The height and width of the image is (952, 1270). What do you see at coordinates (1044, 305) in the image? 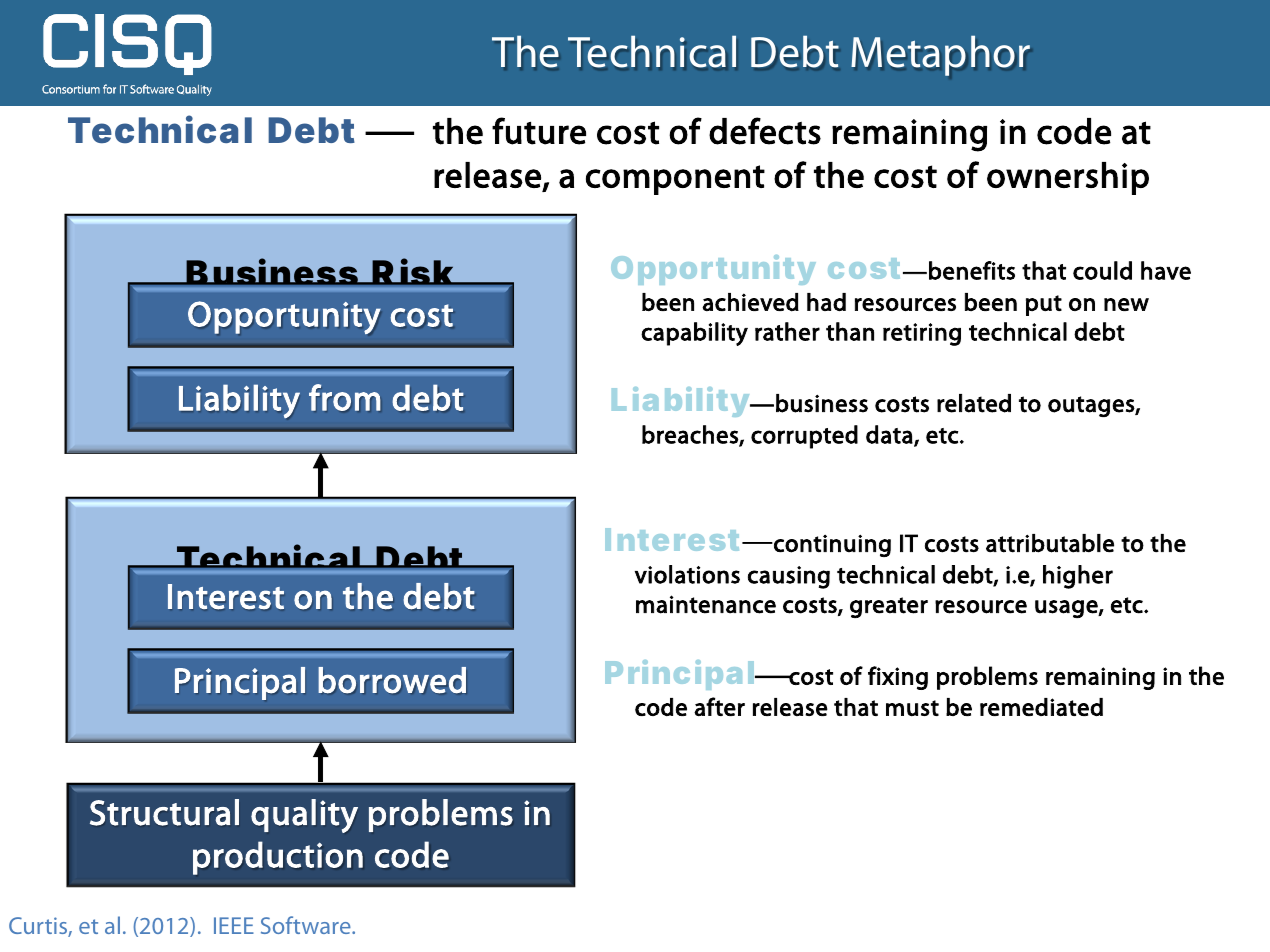
I see `put` at bounding box center [1044, 305].
